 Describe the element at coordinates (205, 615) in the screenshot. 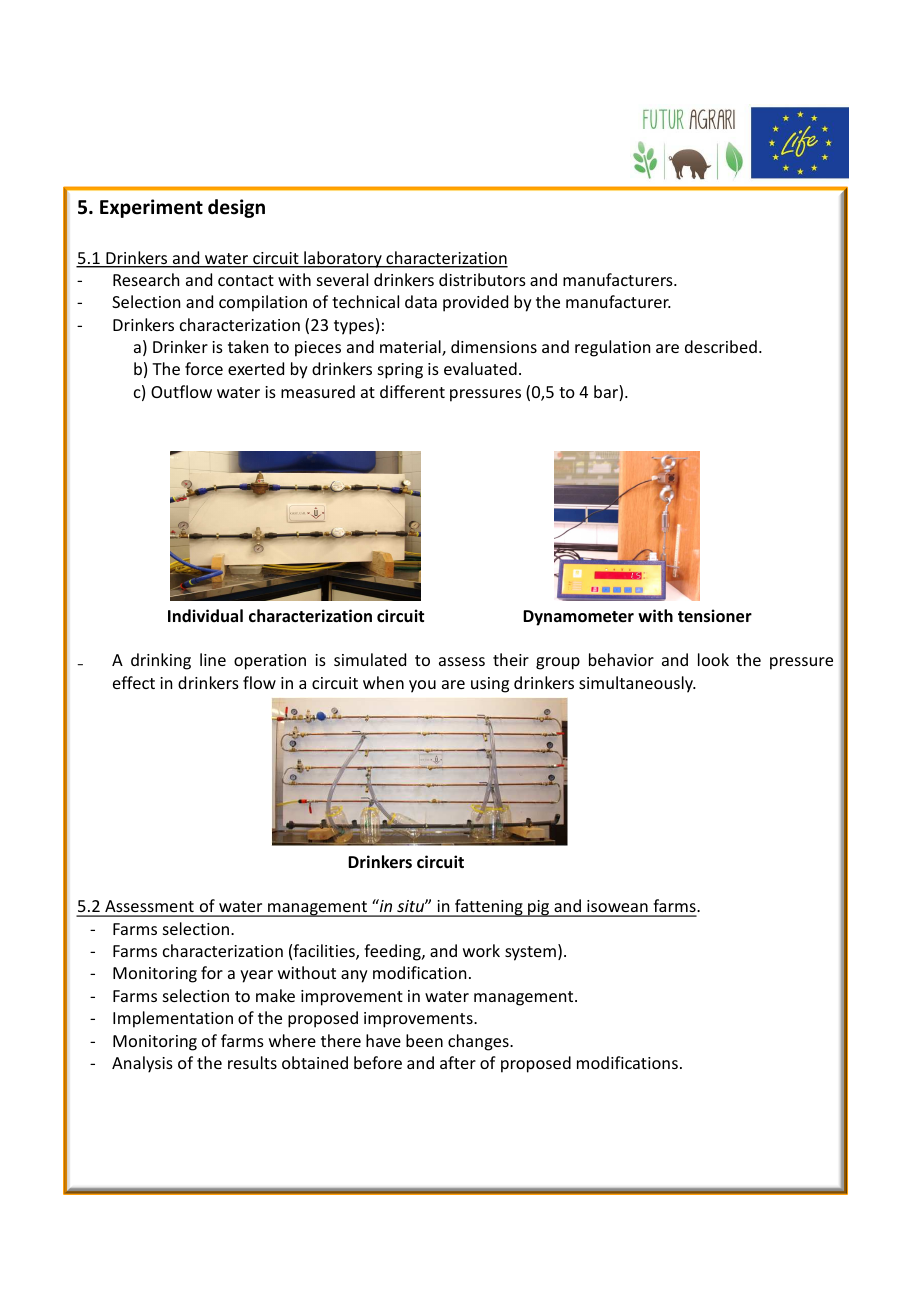

I see `Individual` at that location.
